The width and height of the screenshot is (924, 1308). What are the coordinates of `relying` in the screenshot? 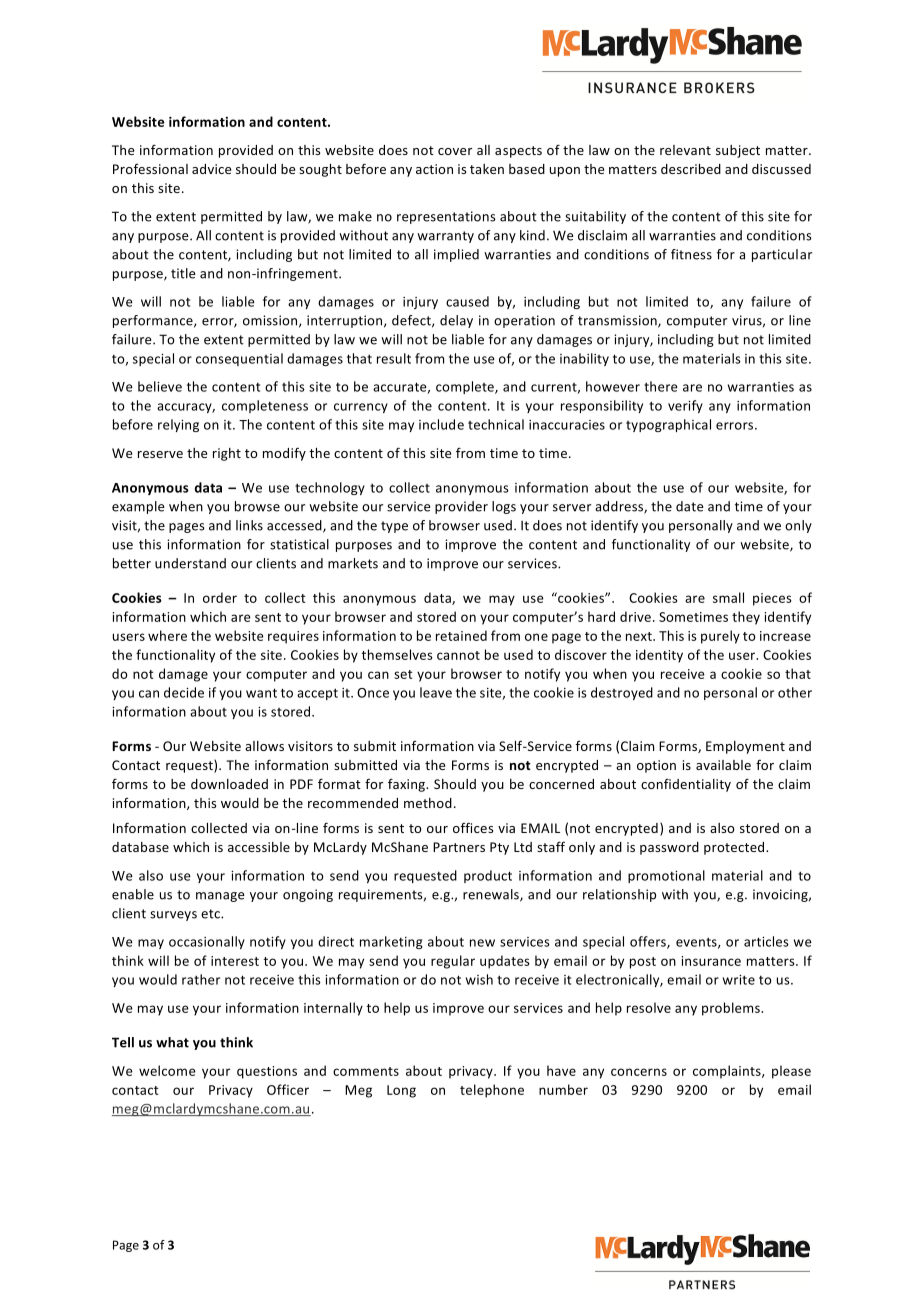 It's located at (178, 425).
